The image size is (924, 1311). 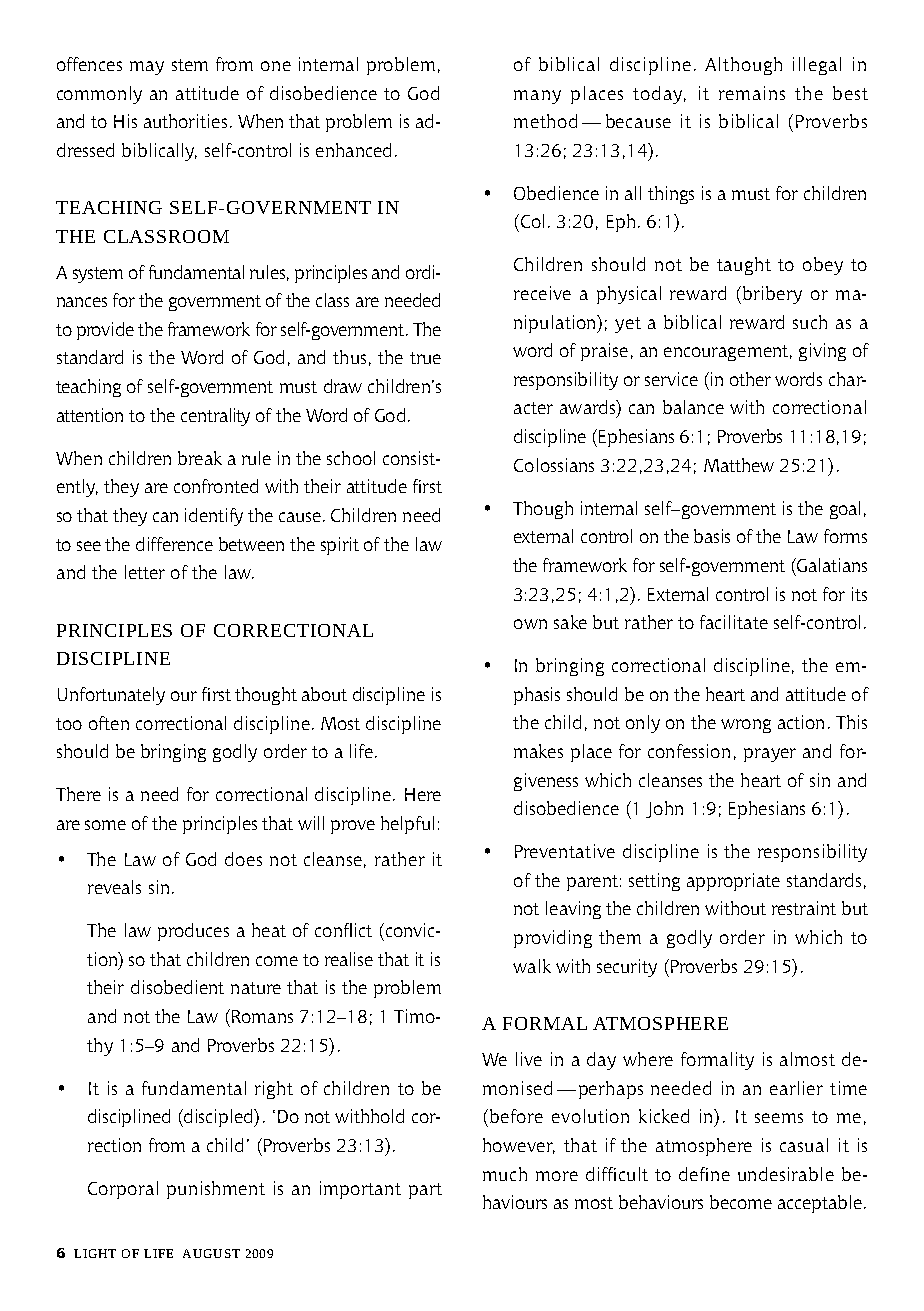 What do you see at coordinates (407, 825) in the screenshot?
I see `helpful` at bounding box center [407, 825].
